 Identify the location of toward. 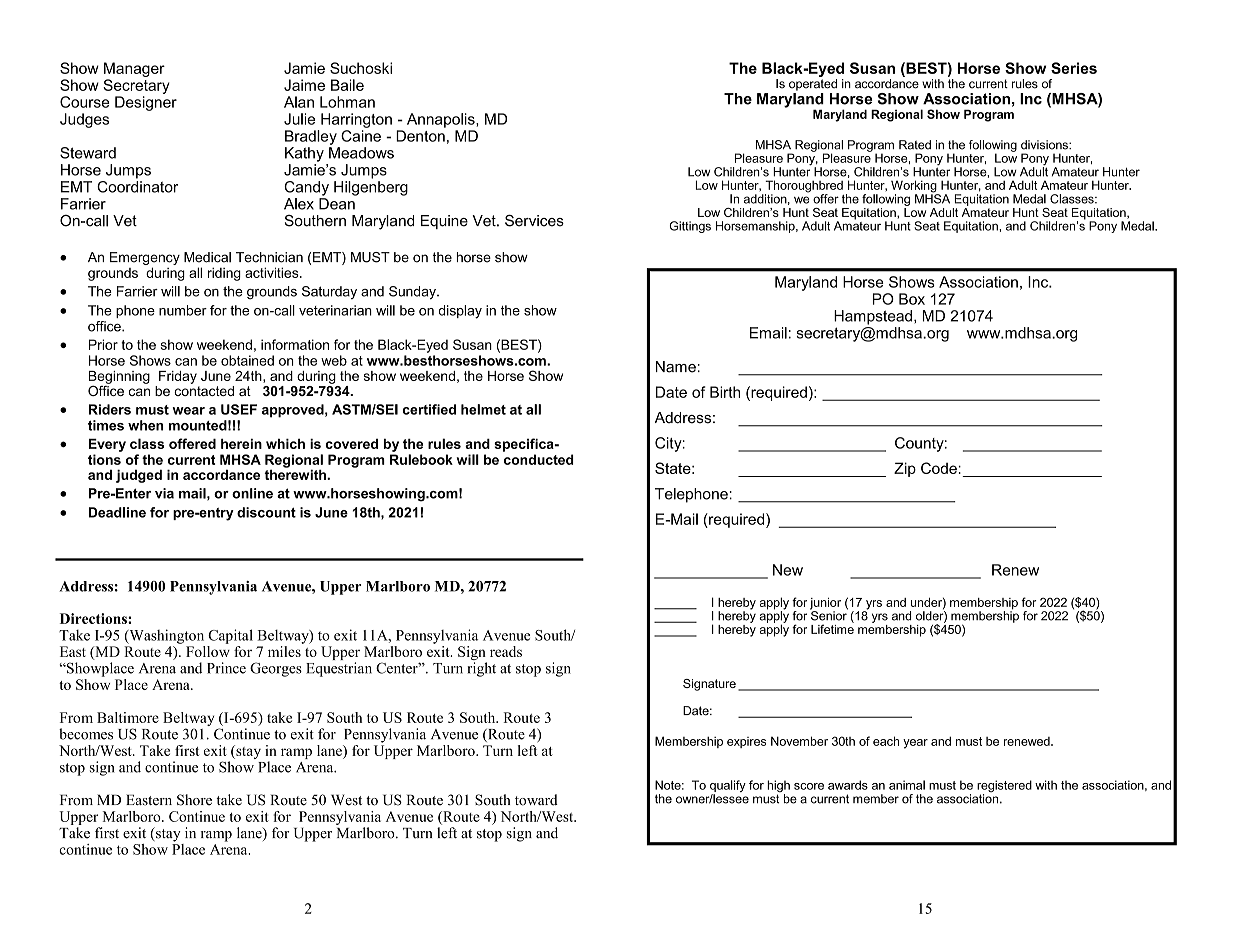
(536, 800).
